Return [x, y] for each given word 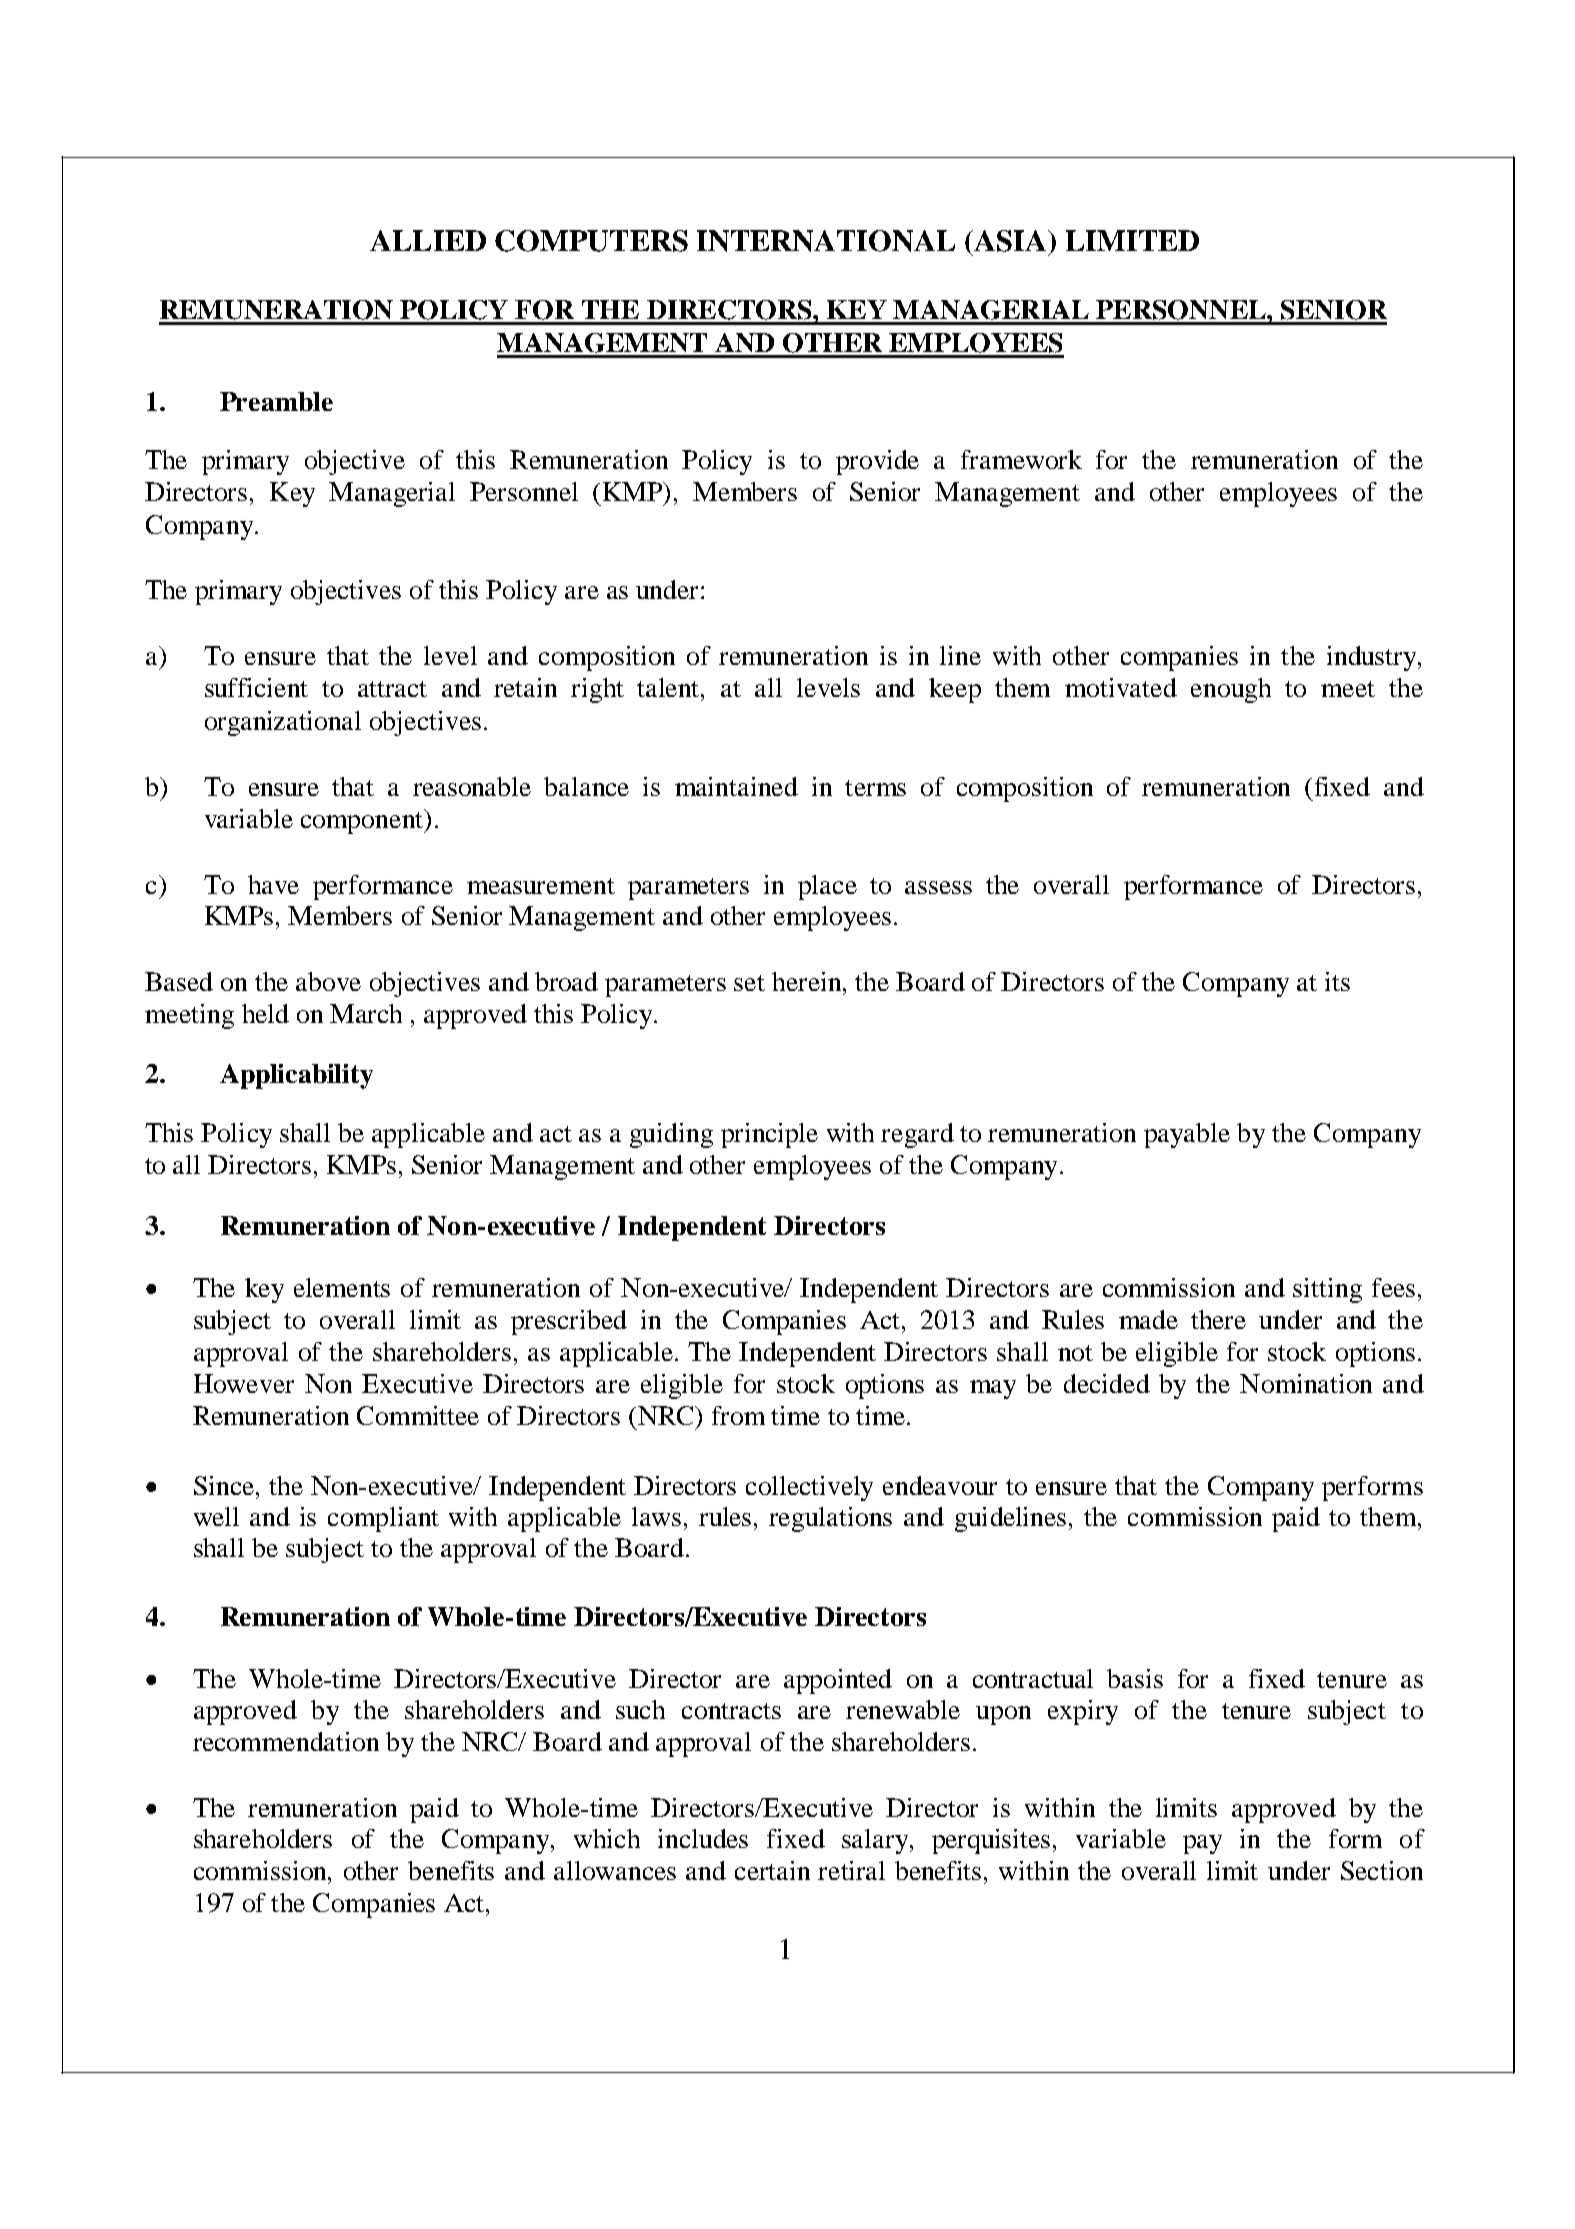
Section [1382, 1870]
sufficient [256, 687]
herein [808, 981]
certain [772, 1870]
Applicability [296, 1076]
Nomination [1306, 1383]
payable [1187, 1135]
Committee [418, 1415]
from [738, 1415]
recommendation [286, 1741]
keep [955, 690]
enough [1231, 690]
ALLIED [428, 240]
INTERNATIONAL [826, 241]
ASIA [1010, 241]
